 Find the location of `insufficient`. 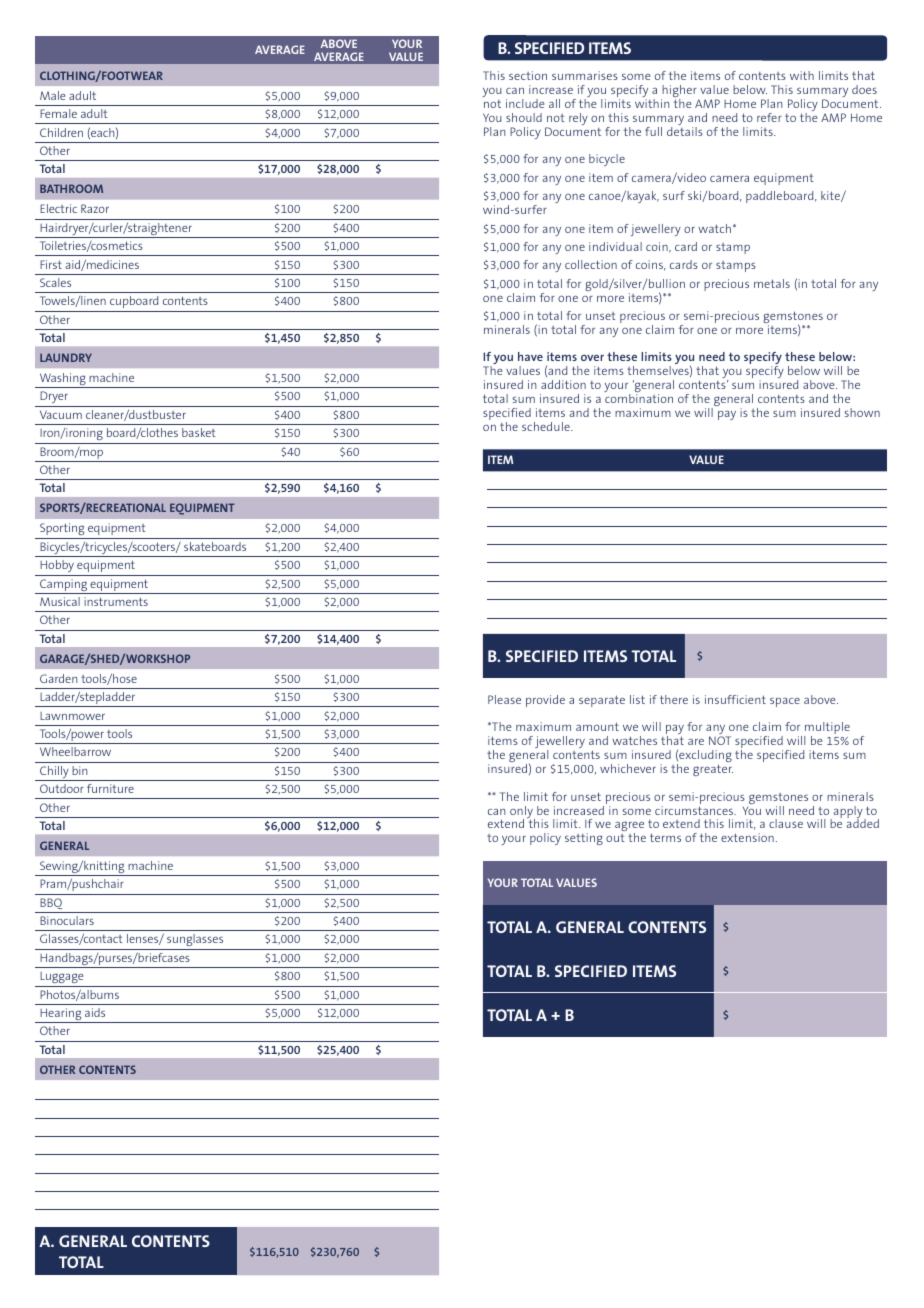

insufficient is located at coordinates (735, 699).
